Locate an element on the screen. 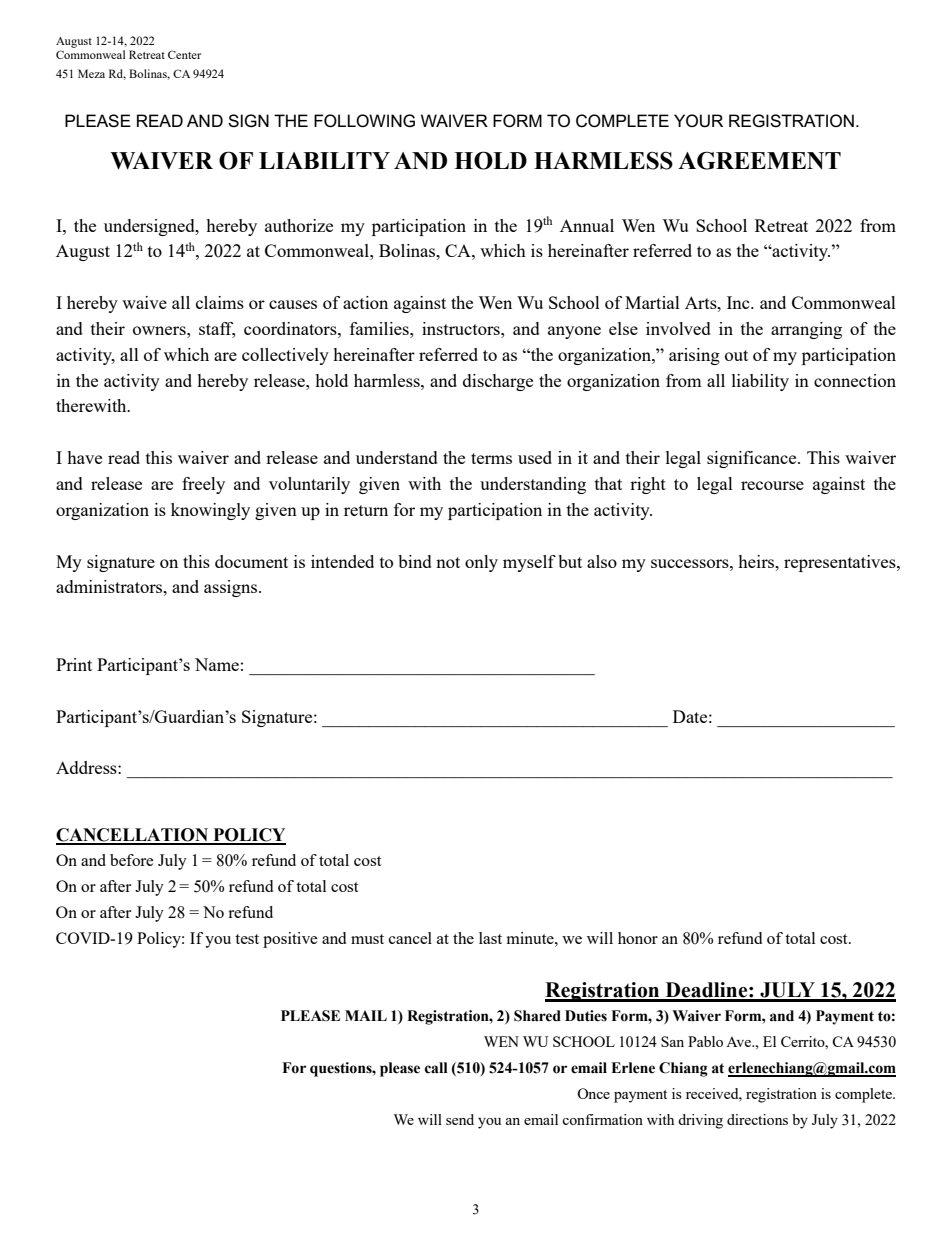 The image size is (952, 1233). heirs is located at coordinates (757, 561).
